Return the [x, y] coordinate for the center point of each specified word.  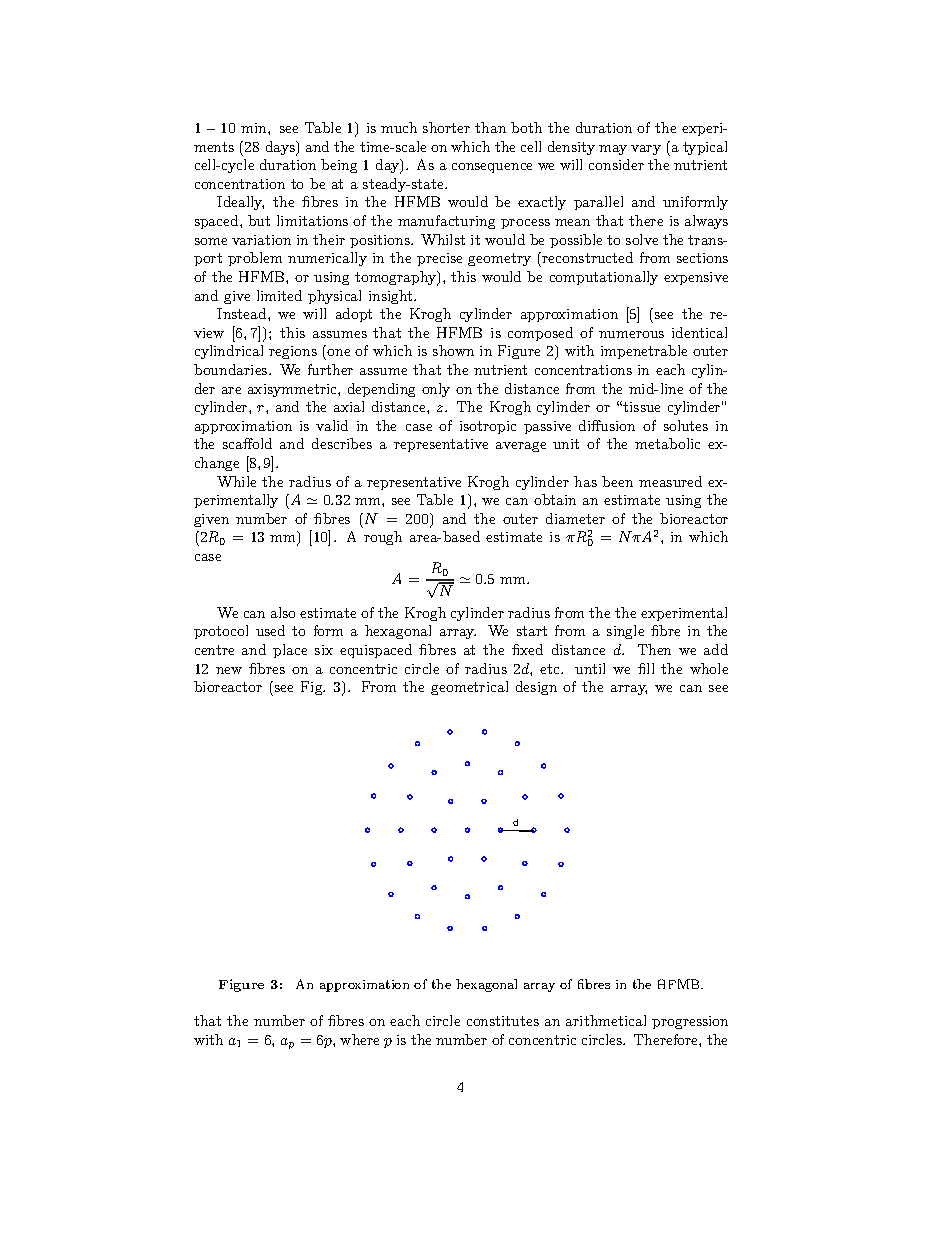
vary [646, 150]
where [359, 1039]
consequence [492, 168]
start [532, 631]
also [283, 612]
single [625, 632]
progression [690, 1022]
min [255, 128]
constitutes [503, 1021]
